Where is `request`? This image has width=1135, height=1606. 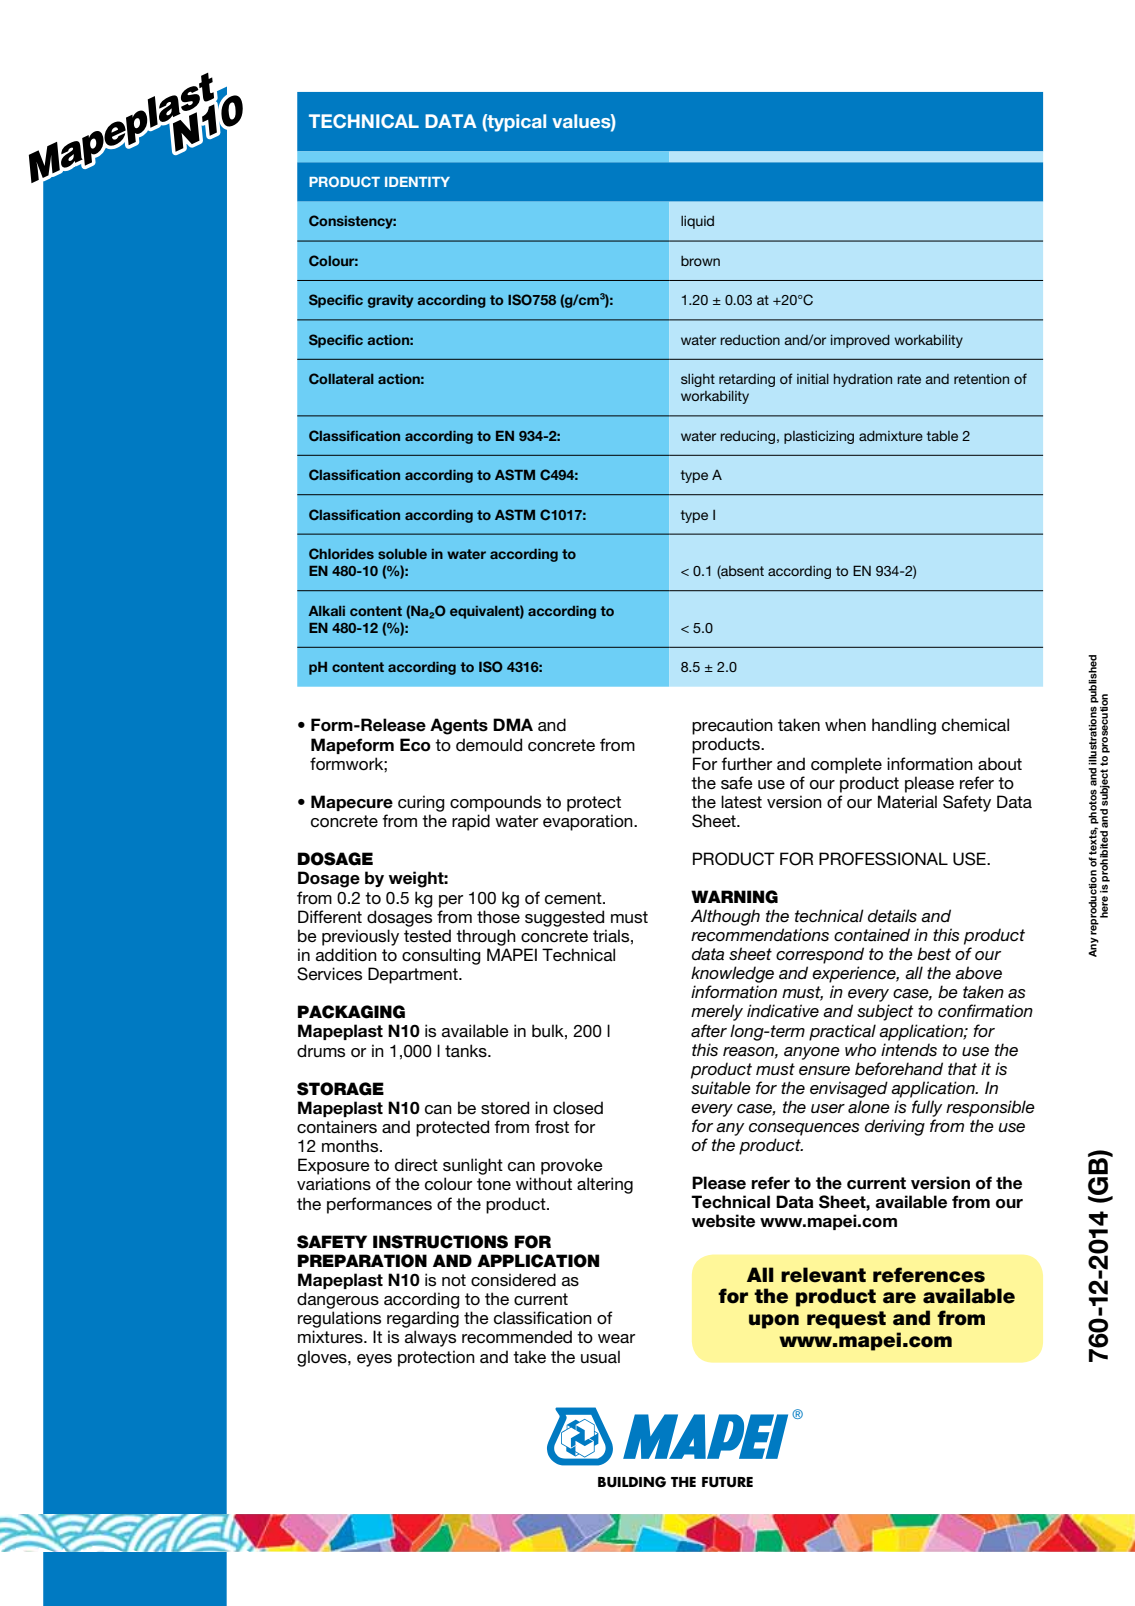
request is located at coordinates (846, 1320).
